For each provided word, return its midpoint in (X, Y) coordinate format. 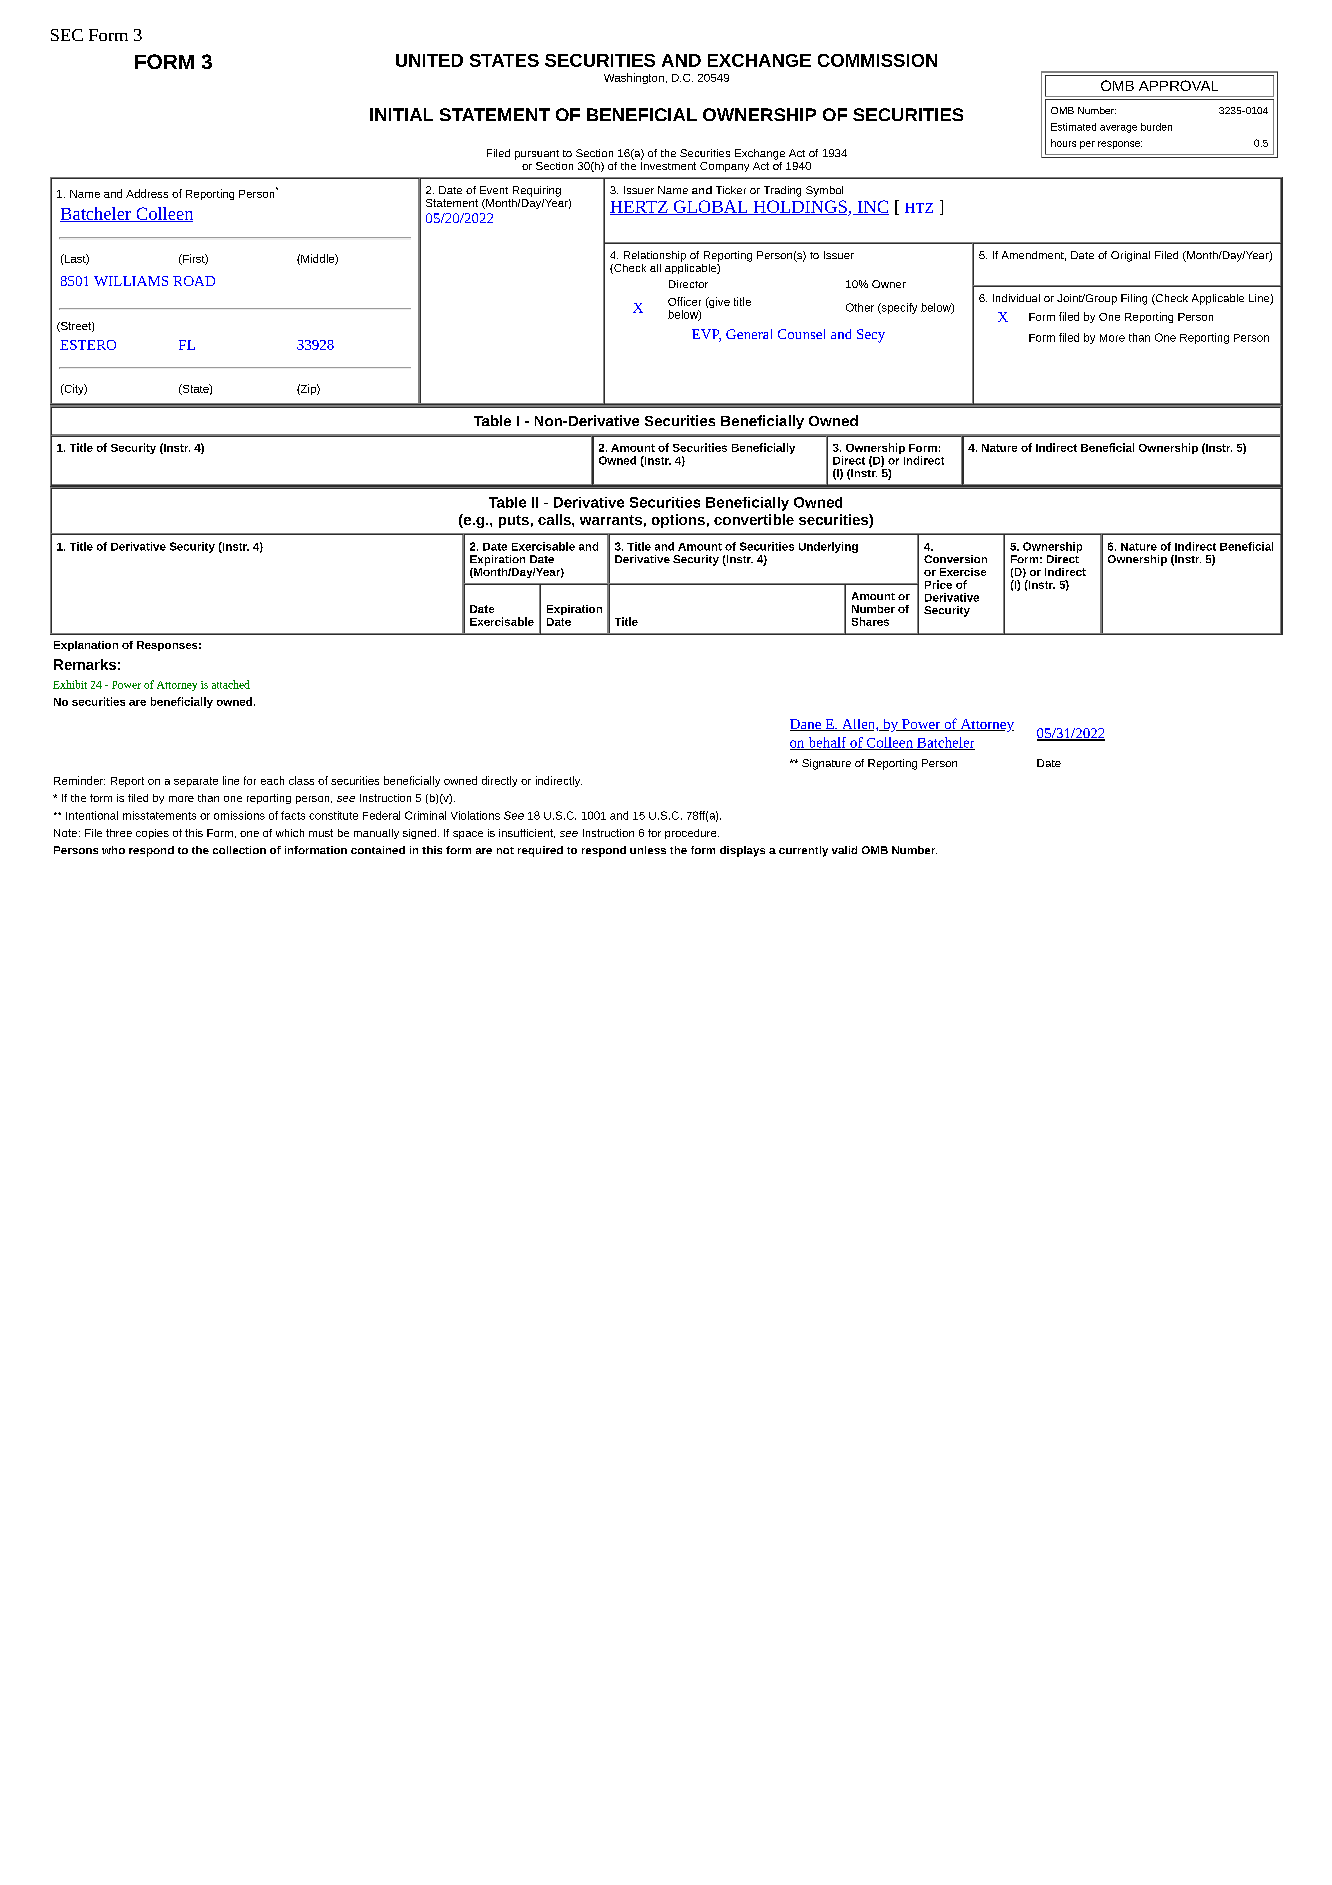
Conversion (955, 559)
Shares (870, 621)
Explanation (86, 646)
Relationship (655, 256)
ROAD (194, 281)
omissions (239, 815)
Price (938, 584)
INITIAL (401, 114)
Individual (1016, 298)
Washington (634, 78)
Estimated (1073, 127)
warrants (611, 520)
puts (514, 521)
